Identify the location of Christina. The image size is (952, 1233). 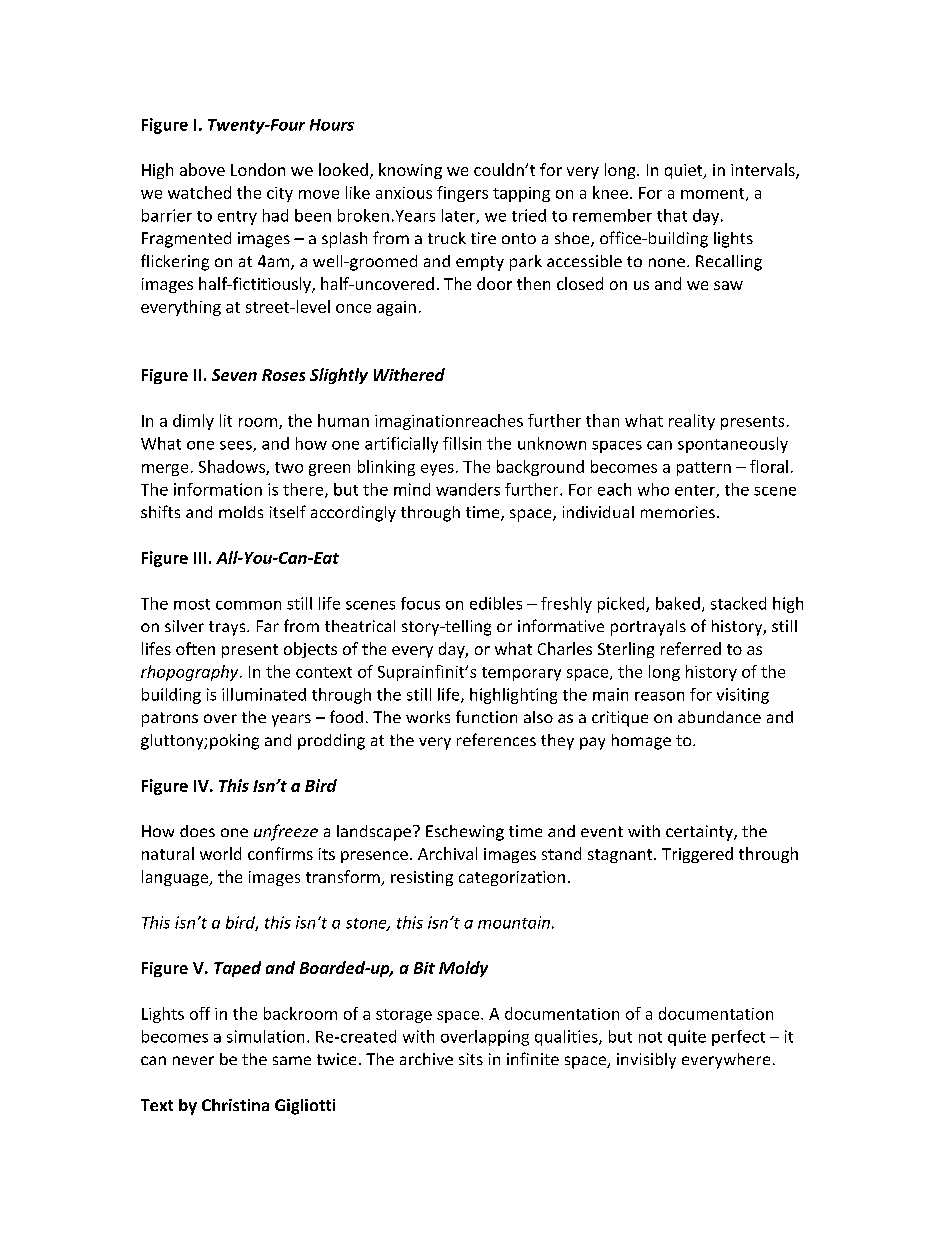
(235, 1105).
